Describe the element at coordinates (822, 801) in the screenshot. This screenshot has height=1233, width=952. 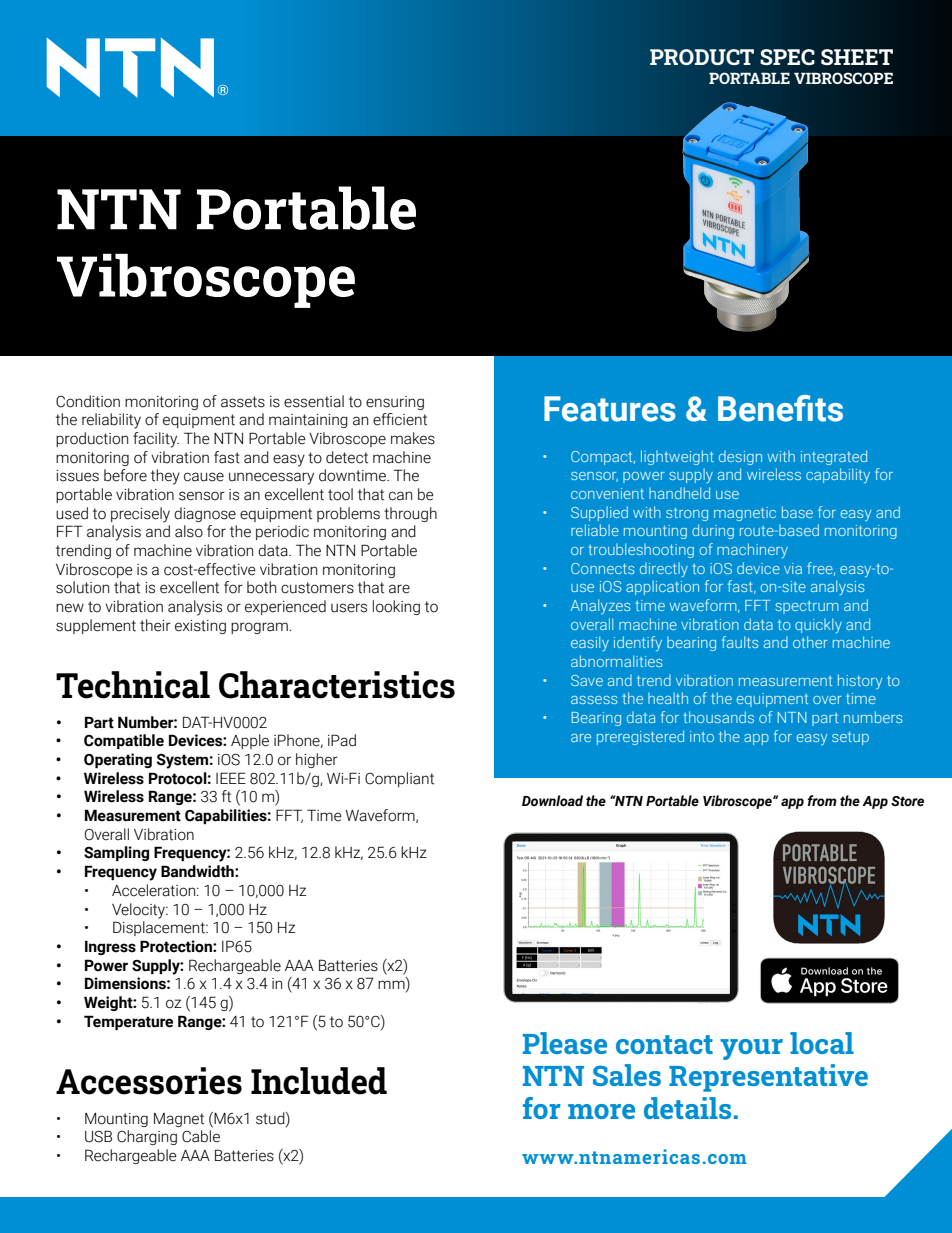
I see `from` at that location.
